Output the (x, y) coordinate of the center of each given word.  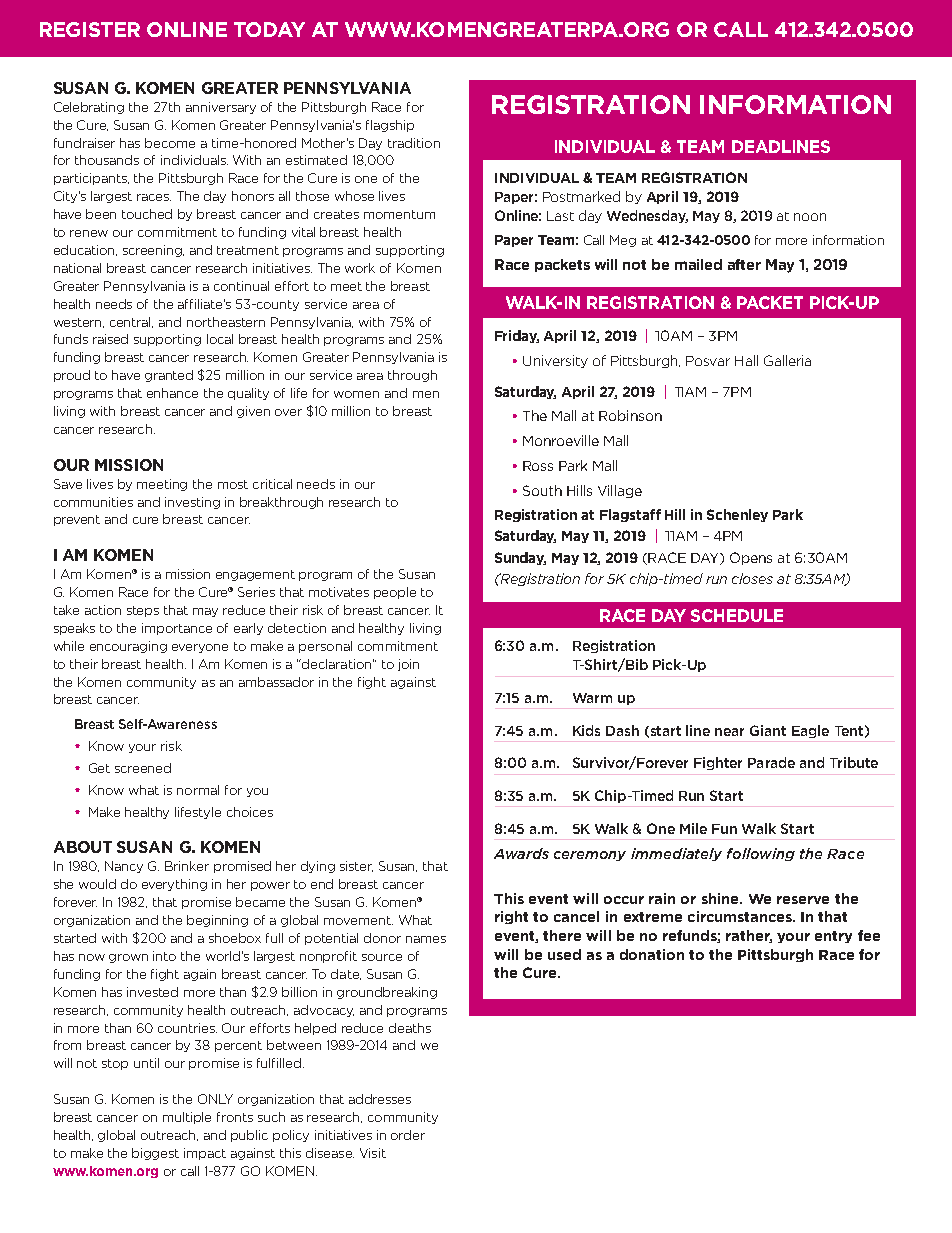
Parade (771, 762)
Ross (538, 466)
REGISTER (90, 29)
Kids (586, 730)
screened (143, 768)
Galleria (787, 360)
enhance (172, 393)
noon (810, 217)
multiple (187, 1118)
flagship (390, 126)
